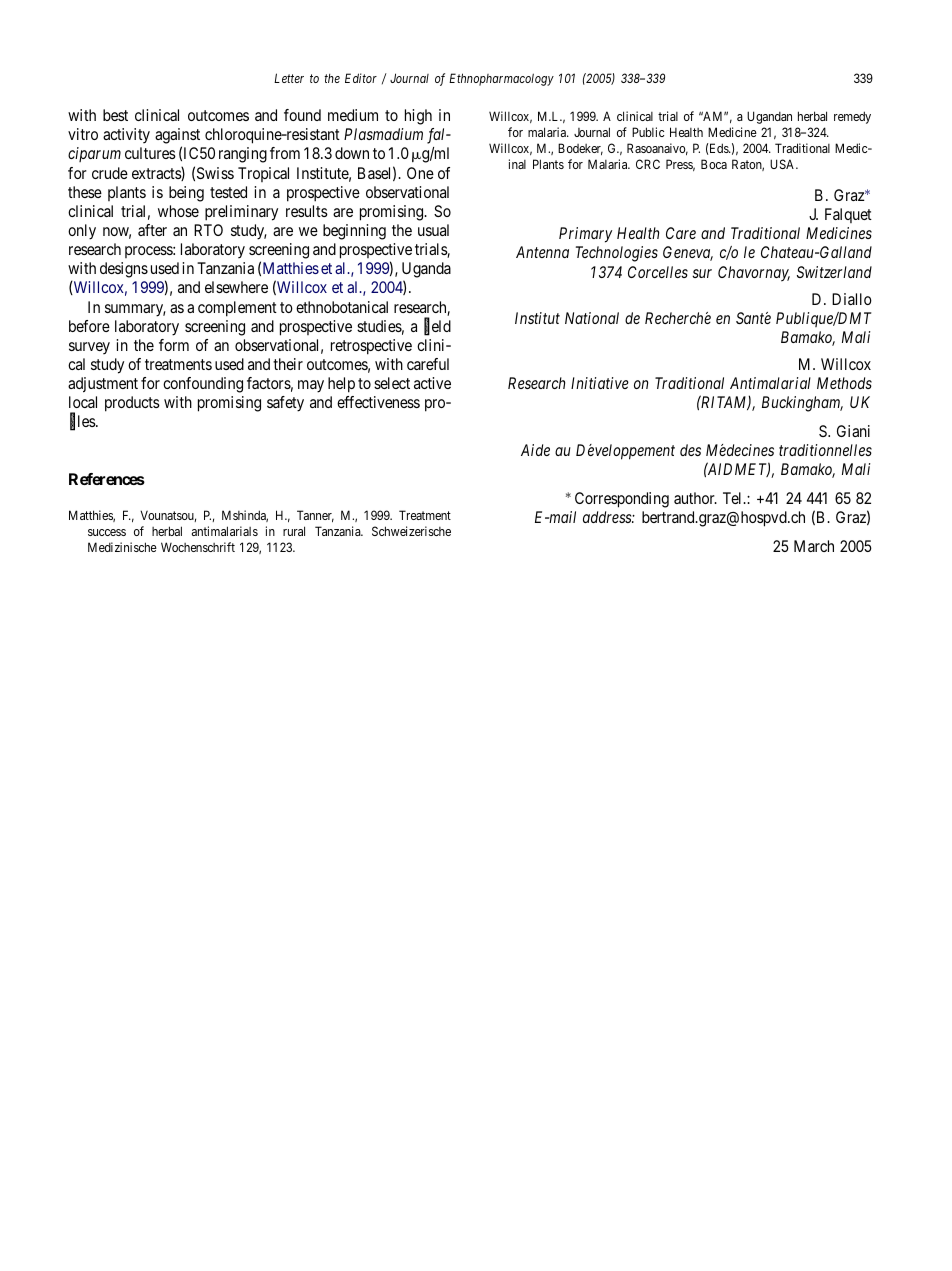 The image size is (952, 1271). What do you see at coordinates (852, 117) in the screenshot?
I see `remedy` at bounding box center [852, 117].
